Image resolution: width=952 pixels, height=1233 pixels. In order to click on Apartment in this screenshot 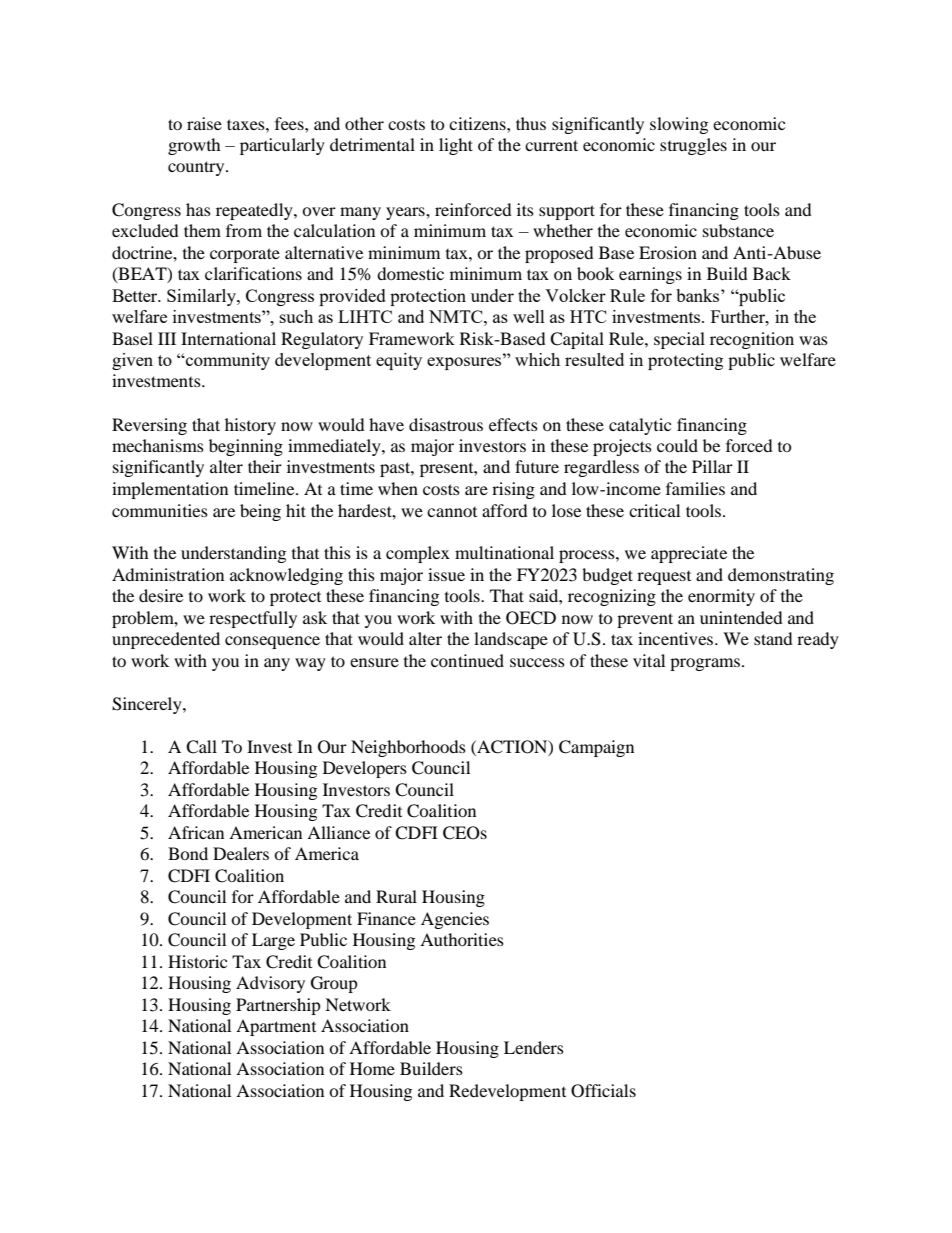, I will do `click(276, 1027)`.
